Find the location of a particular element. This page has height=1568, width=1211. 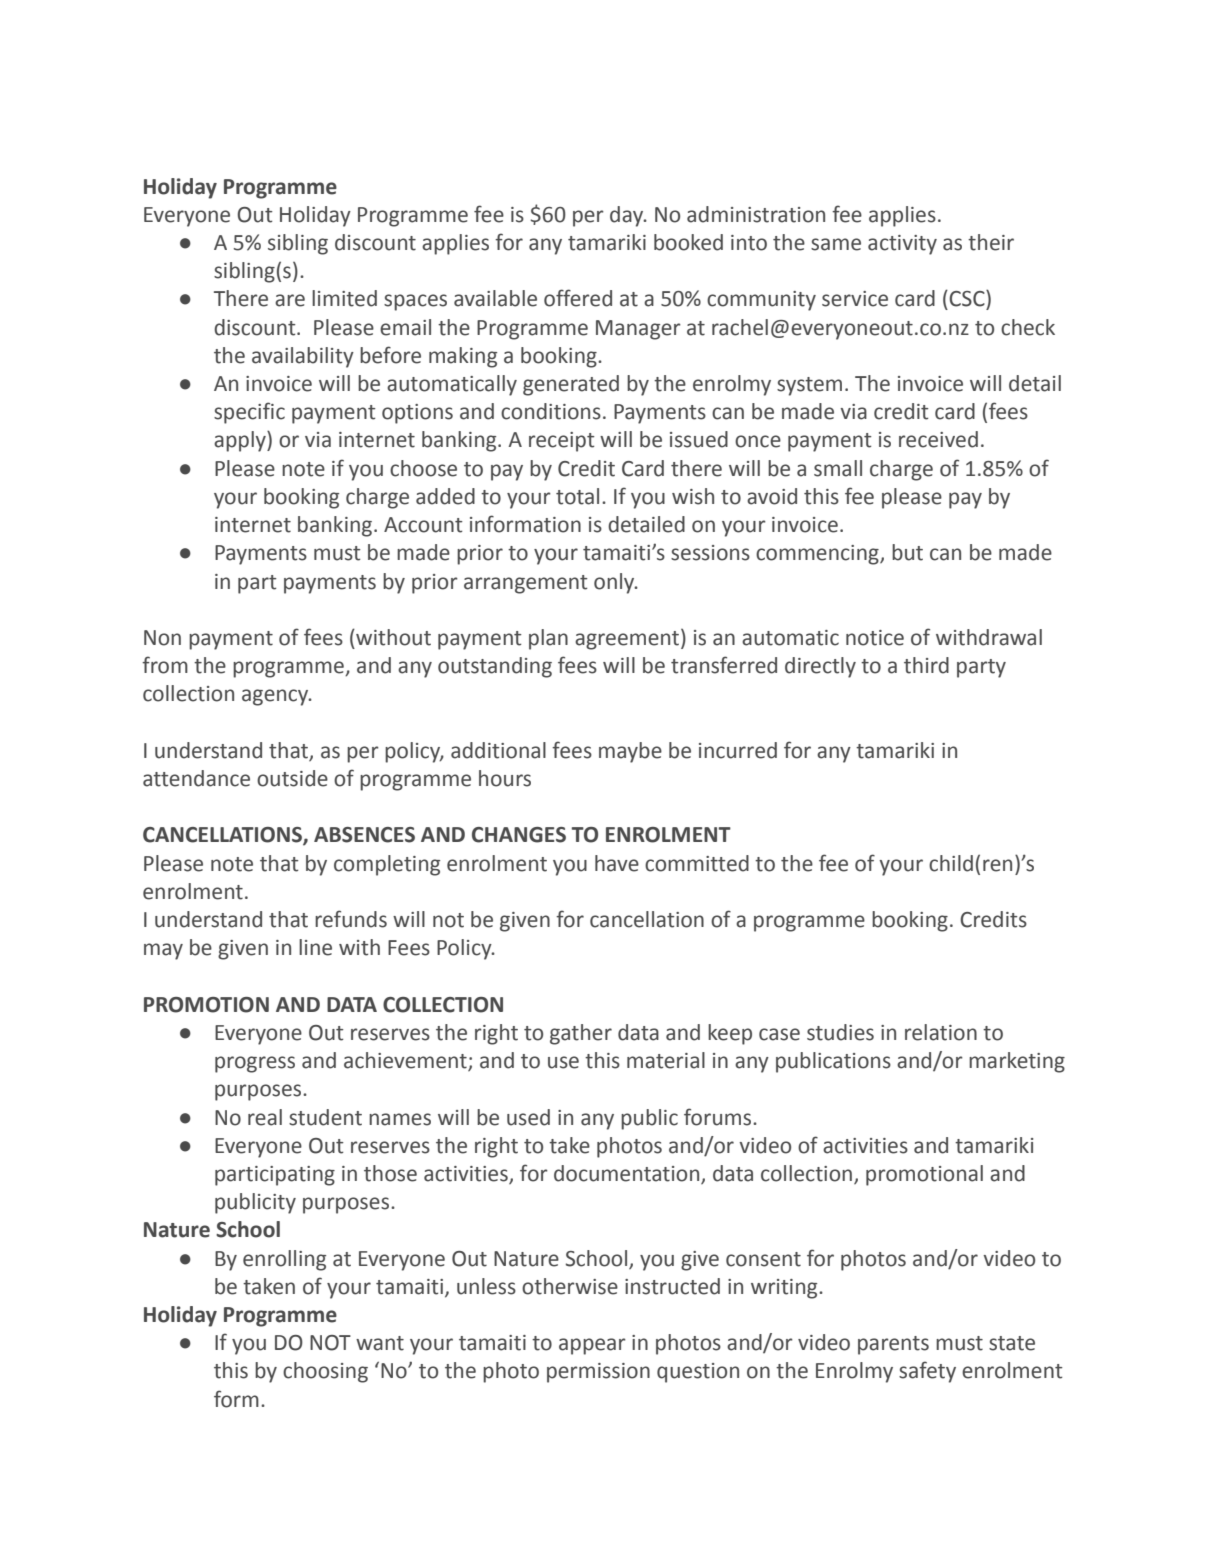

Non is located at coordinates (162, 638).
